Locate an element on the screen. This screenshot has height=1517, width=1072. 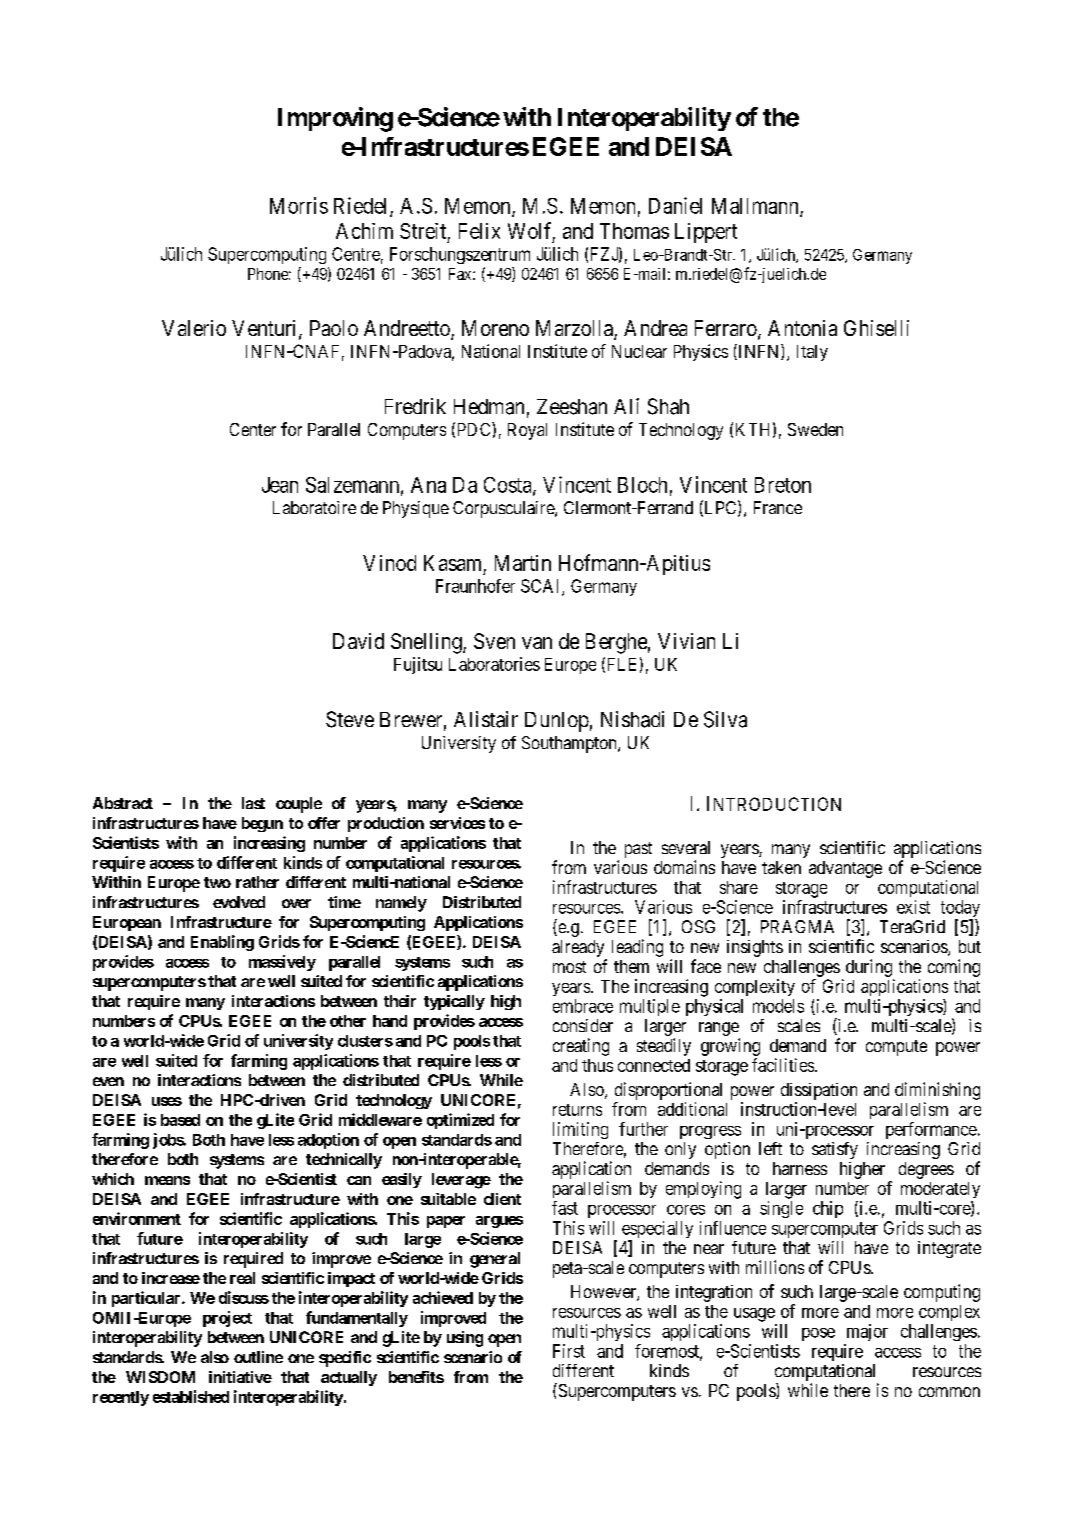
advantage is located at coordinates (845, 869).
